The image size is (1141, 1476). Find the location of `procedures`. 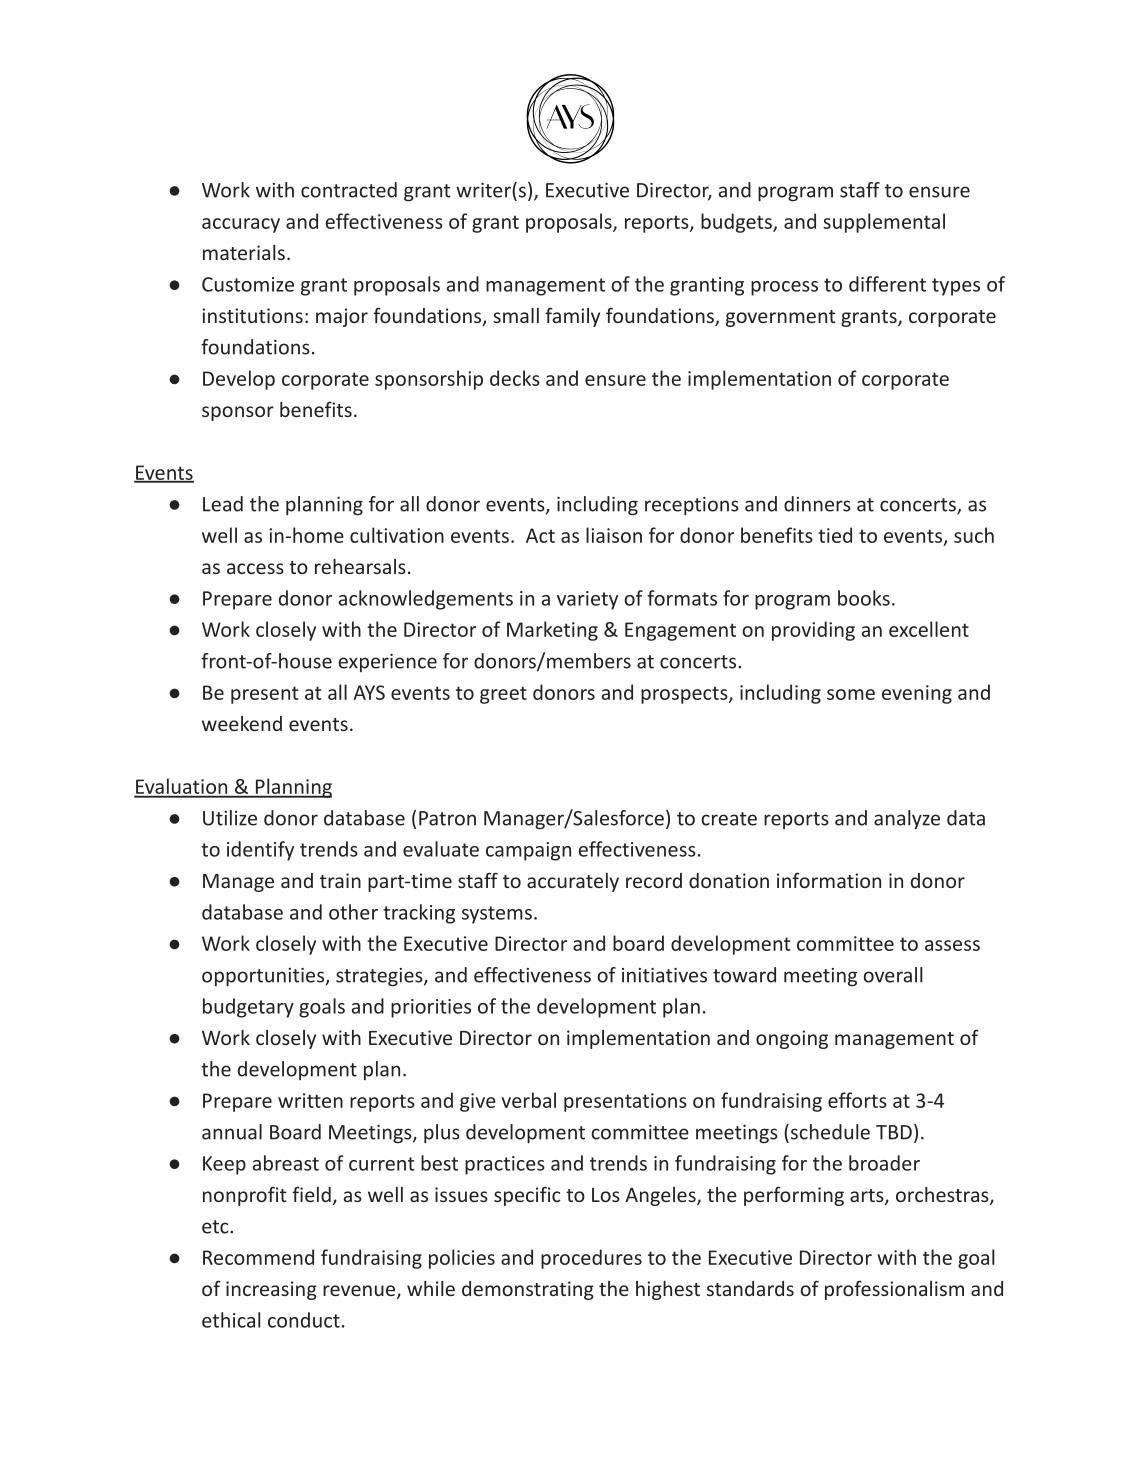

procedures is located at coordinates (591, 1259).
